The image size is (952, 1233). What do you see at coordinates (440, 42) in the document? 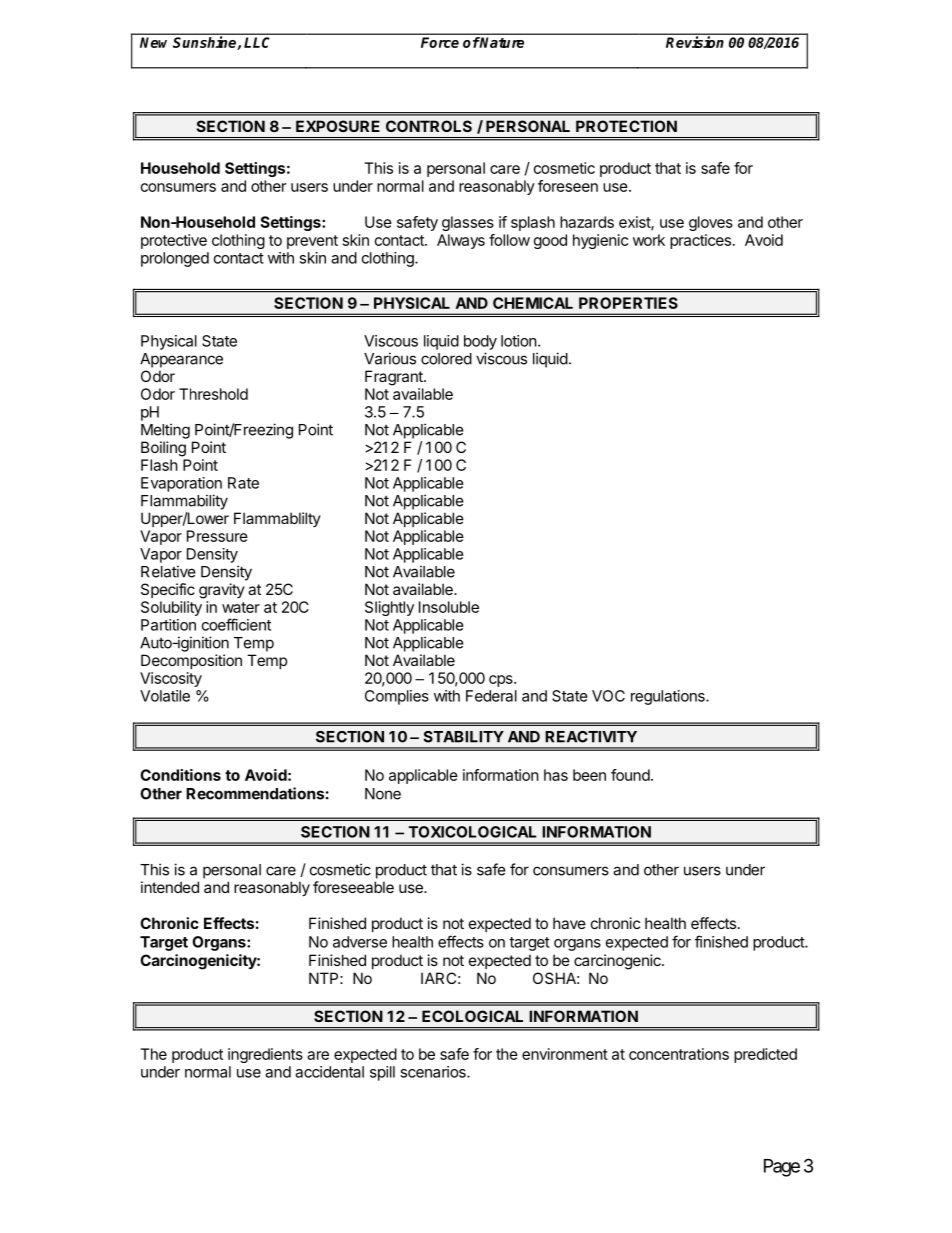
I see `Force` at bounding box center [440, 42].
